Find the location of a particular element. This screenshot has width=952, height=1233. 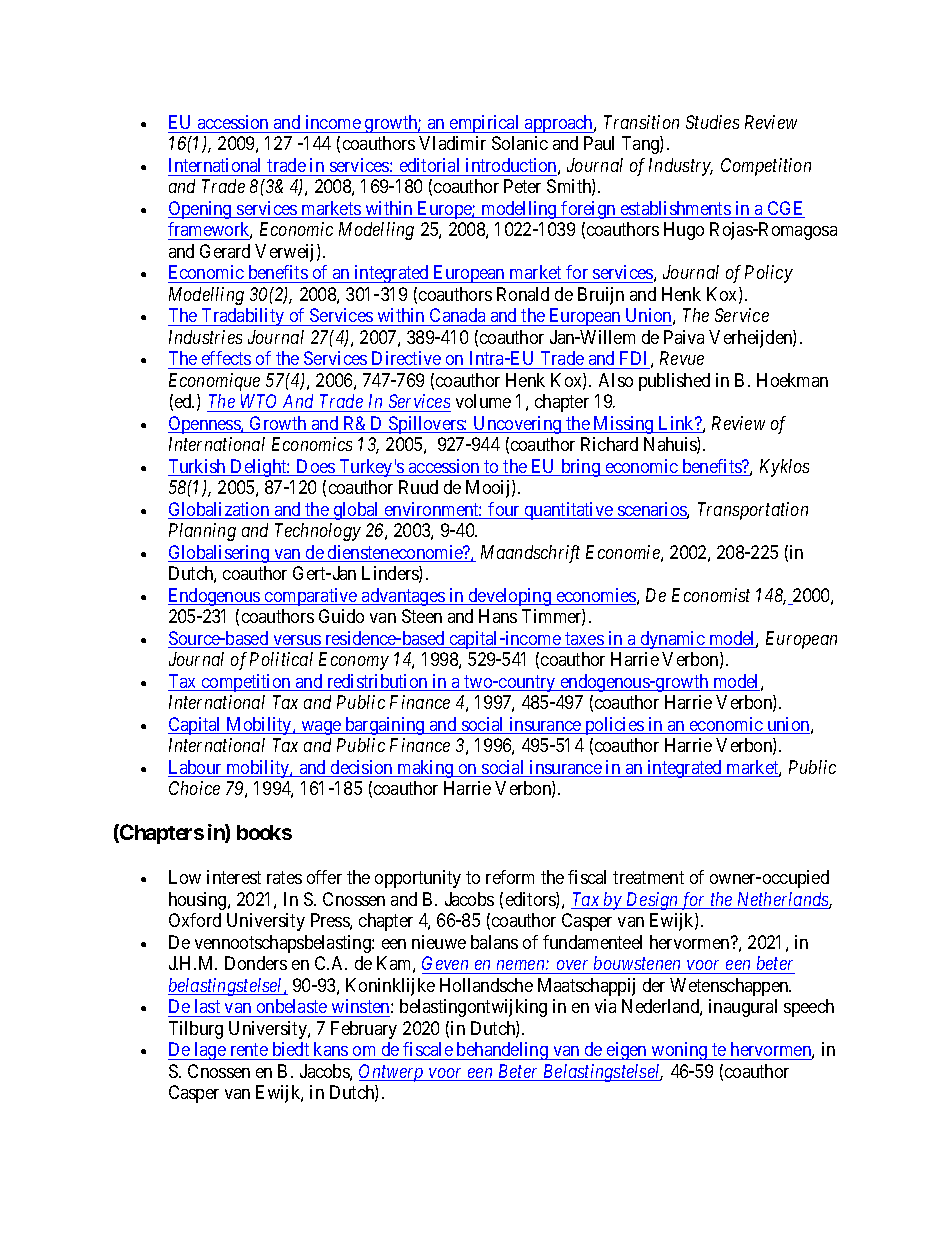

Opening is located at coordinates (201, 210).
